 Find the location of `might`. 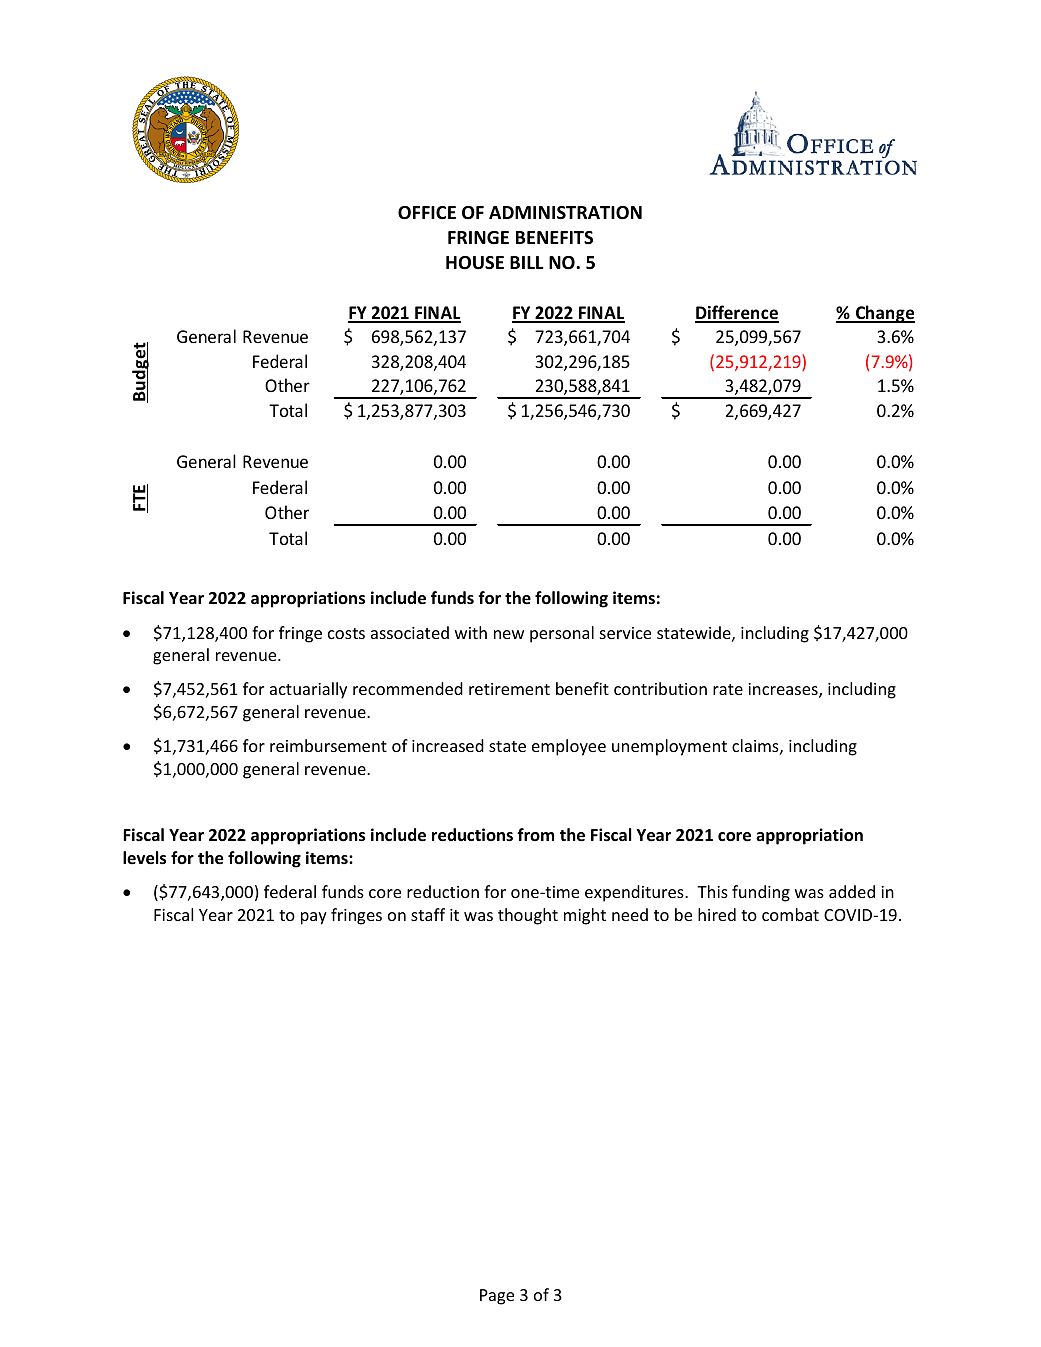

might is located at coordinates (585, 916).
